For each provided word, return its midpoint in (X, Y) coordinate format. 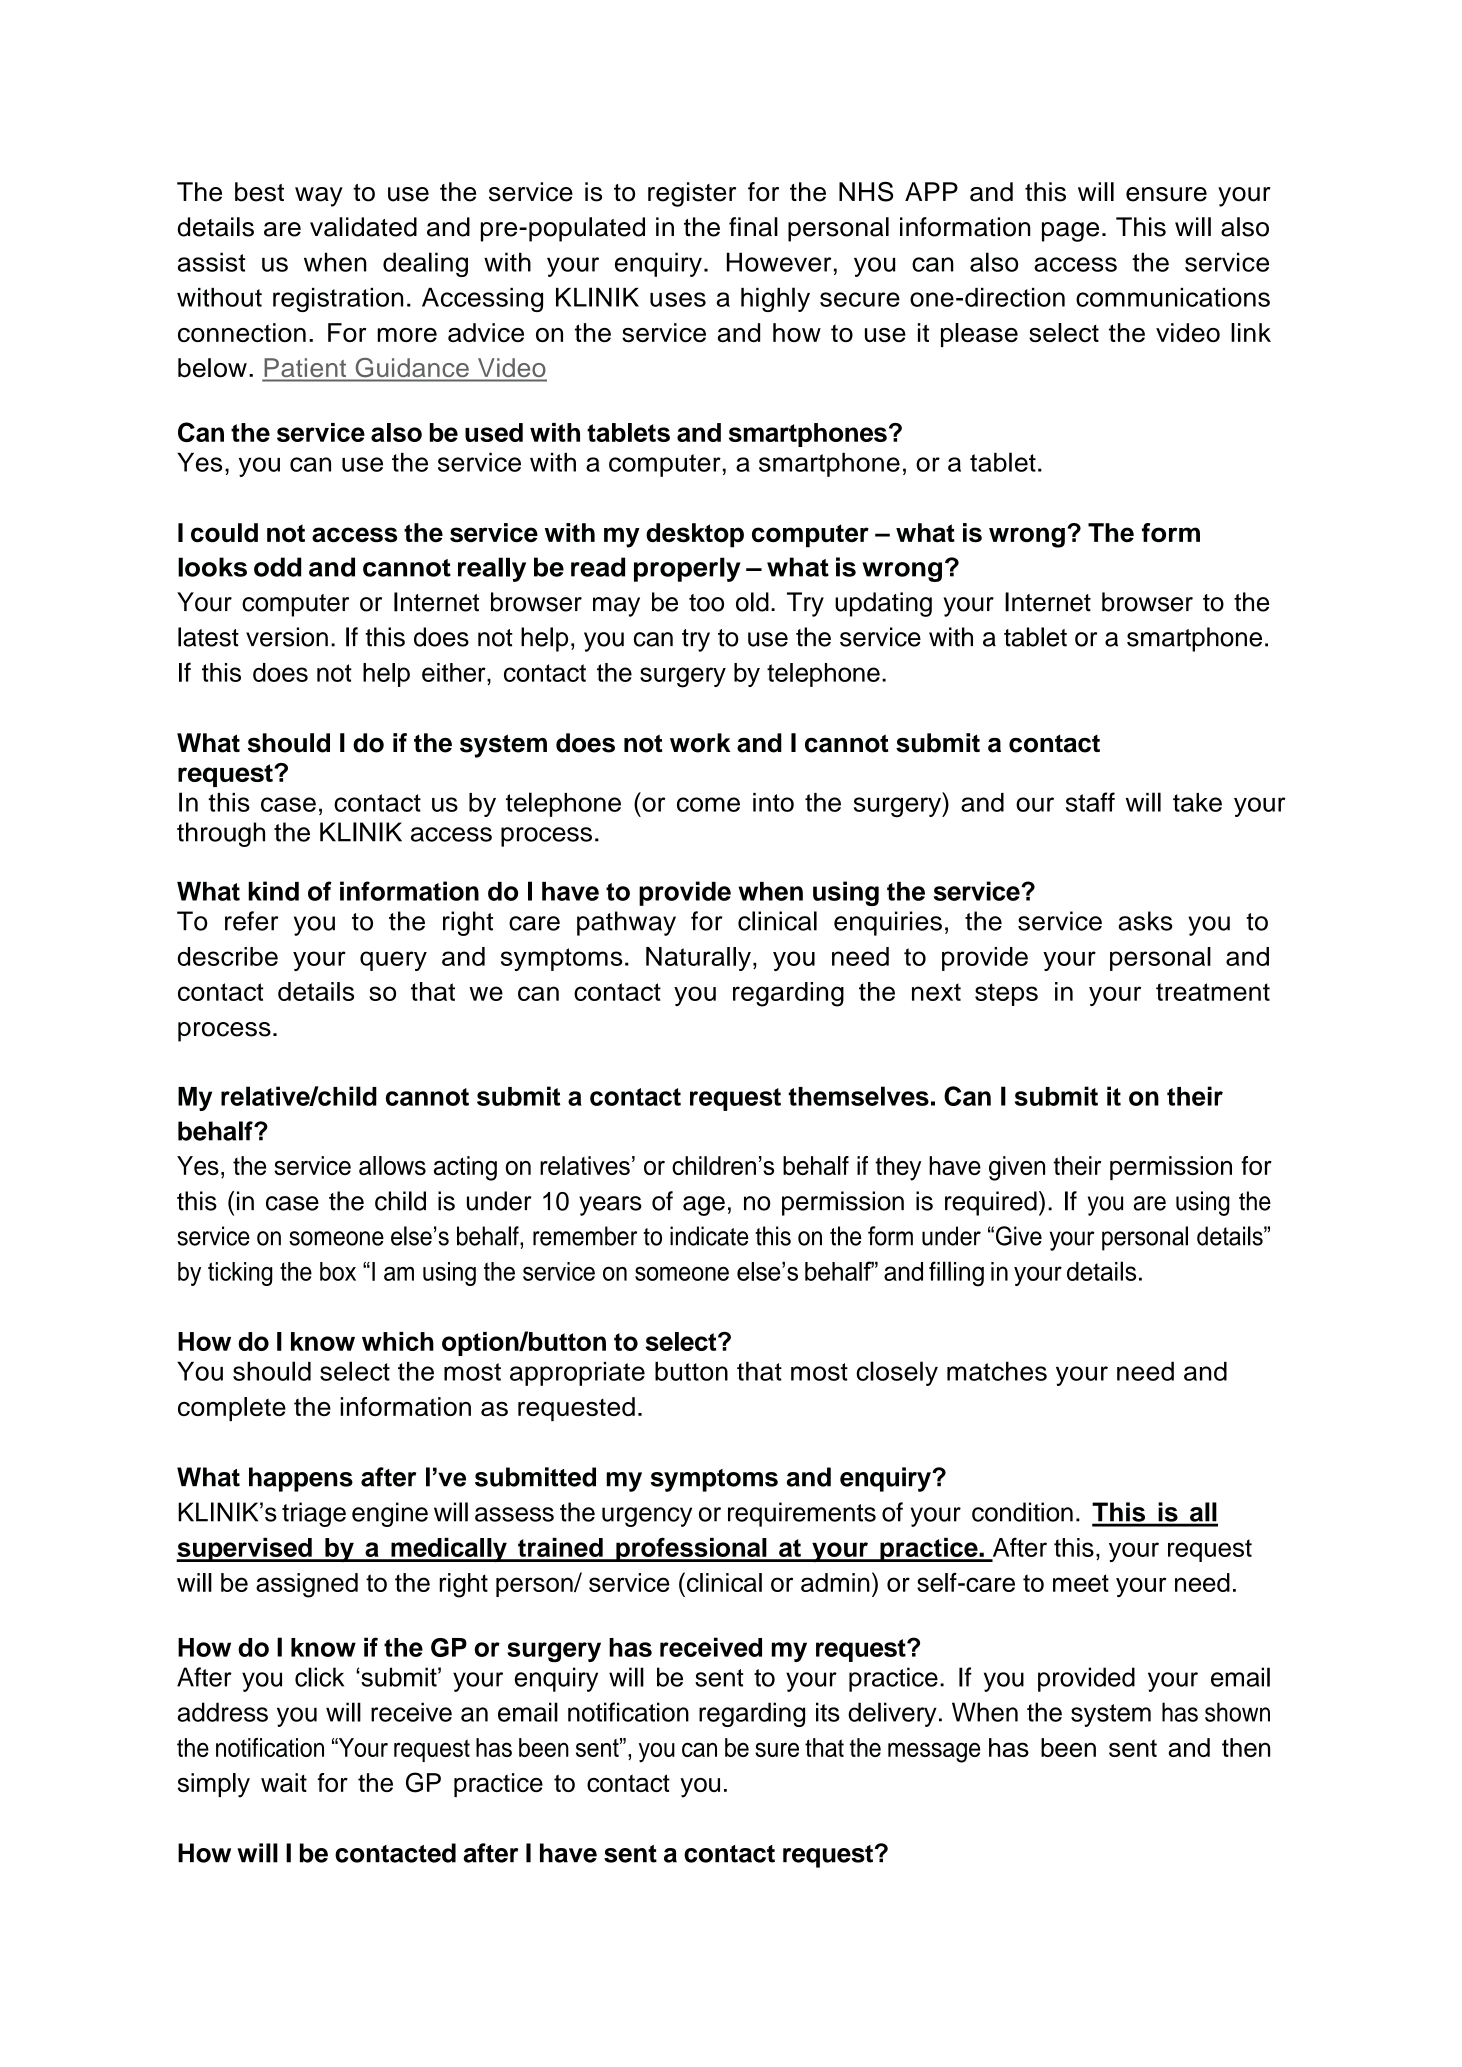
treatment (1213, 992)
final (753, 227)
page (1070, 232)
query (393, 961)
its (828, 1712)
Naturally (698, 959)
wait (284, 1782)
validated (363, 227)
